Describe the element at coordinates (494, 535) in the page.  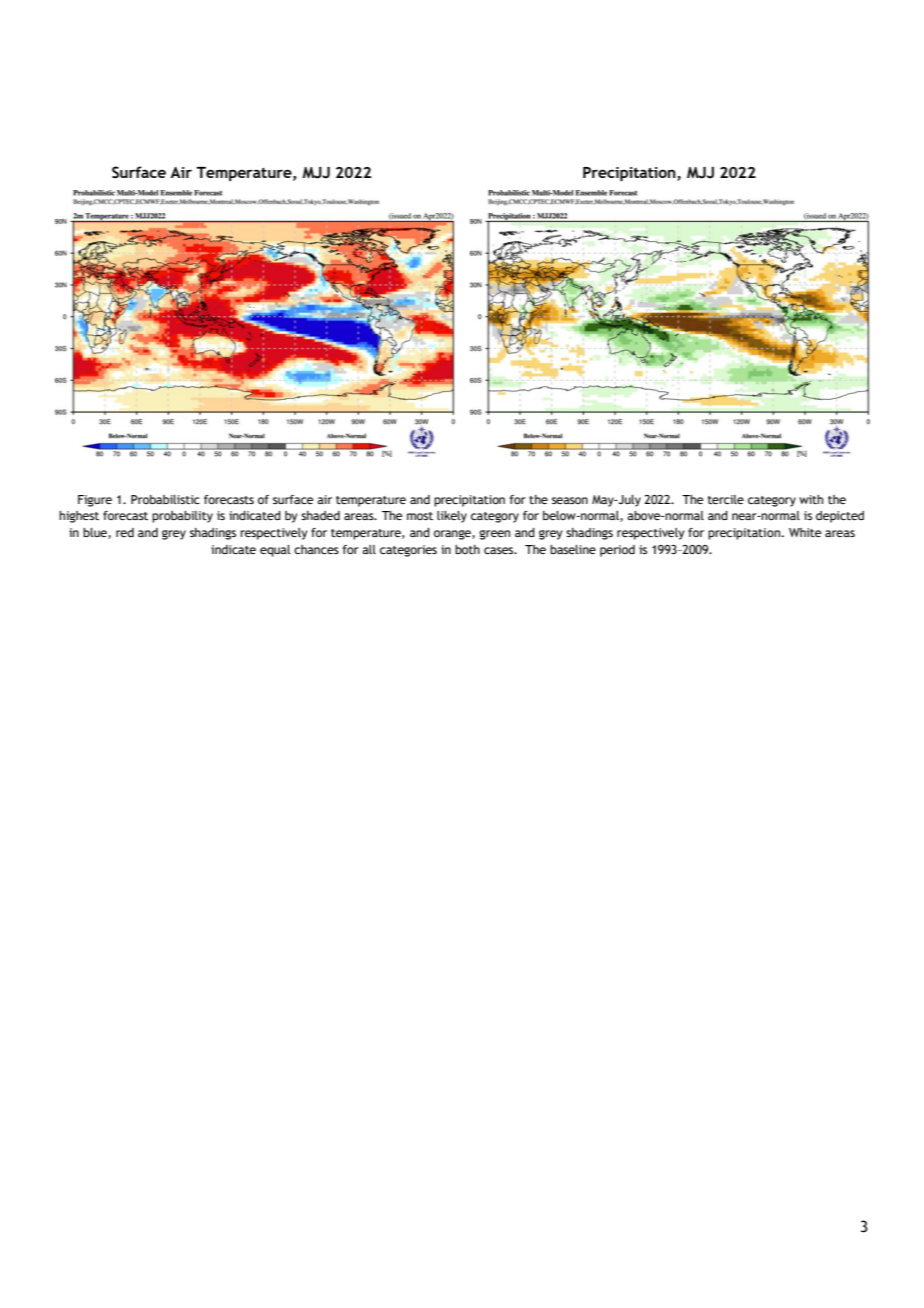
I see `green` at that location.
